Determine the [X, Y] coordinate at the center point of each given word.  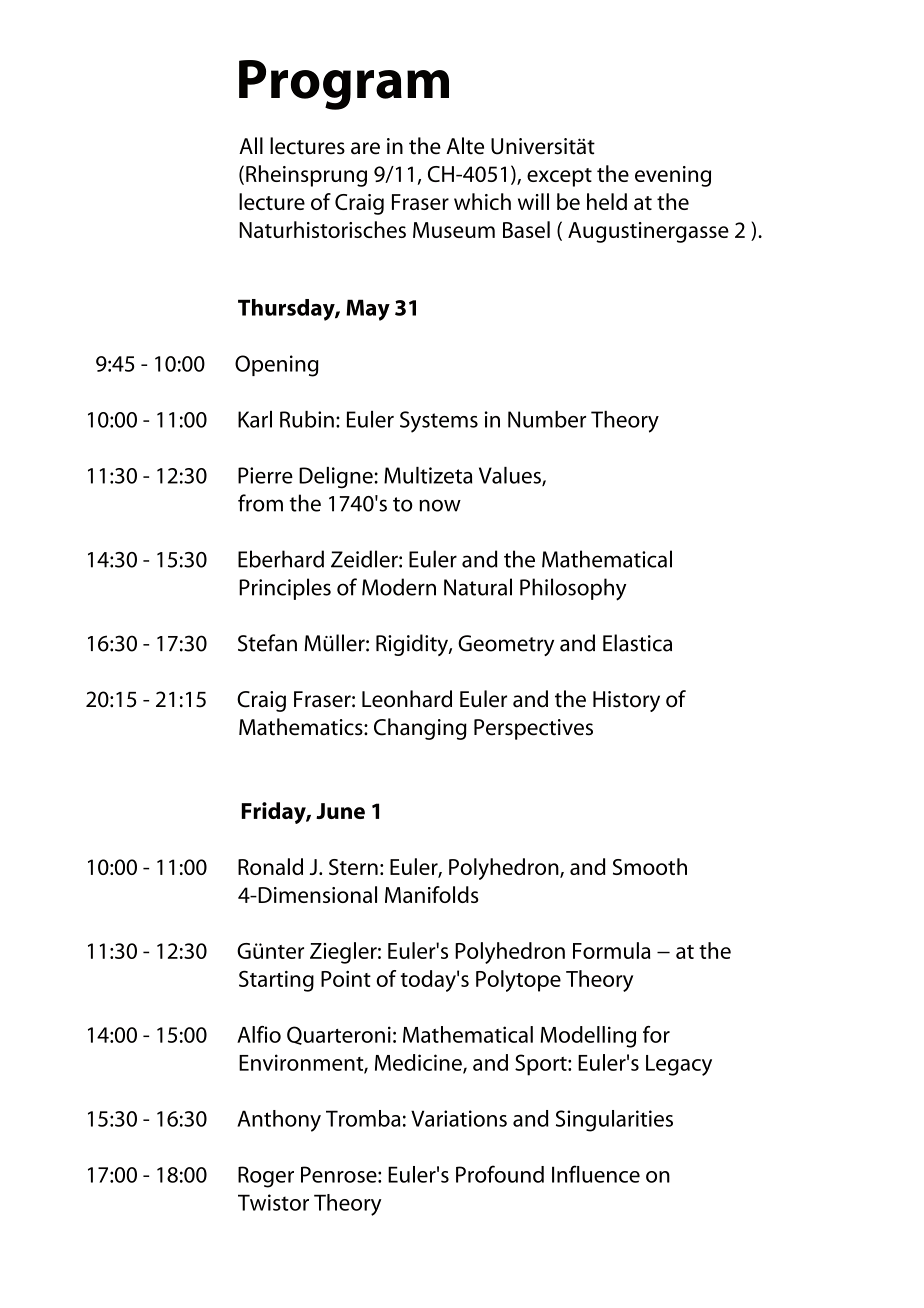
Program [344, 85]
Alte [465, 146]
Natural [478, 587]
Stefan [267, 643]
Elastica [637, 643]
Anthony [279, 1121]
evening [673, 176]
